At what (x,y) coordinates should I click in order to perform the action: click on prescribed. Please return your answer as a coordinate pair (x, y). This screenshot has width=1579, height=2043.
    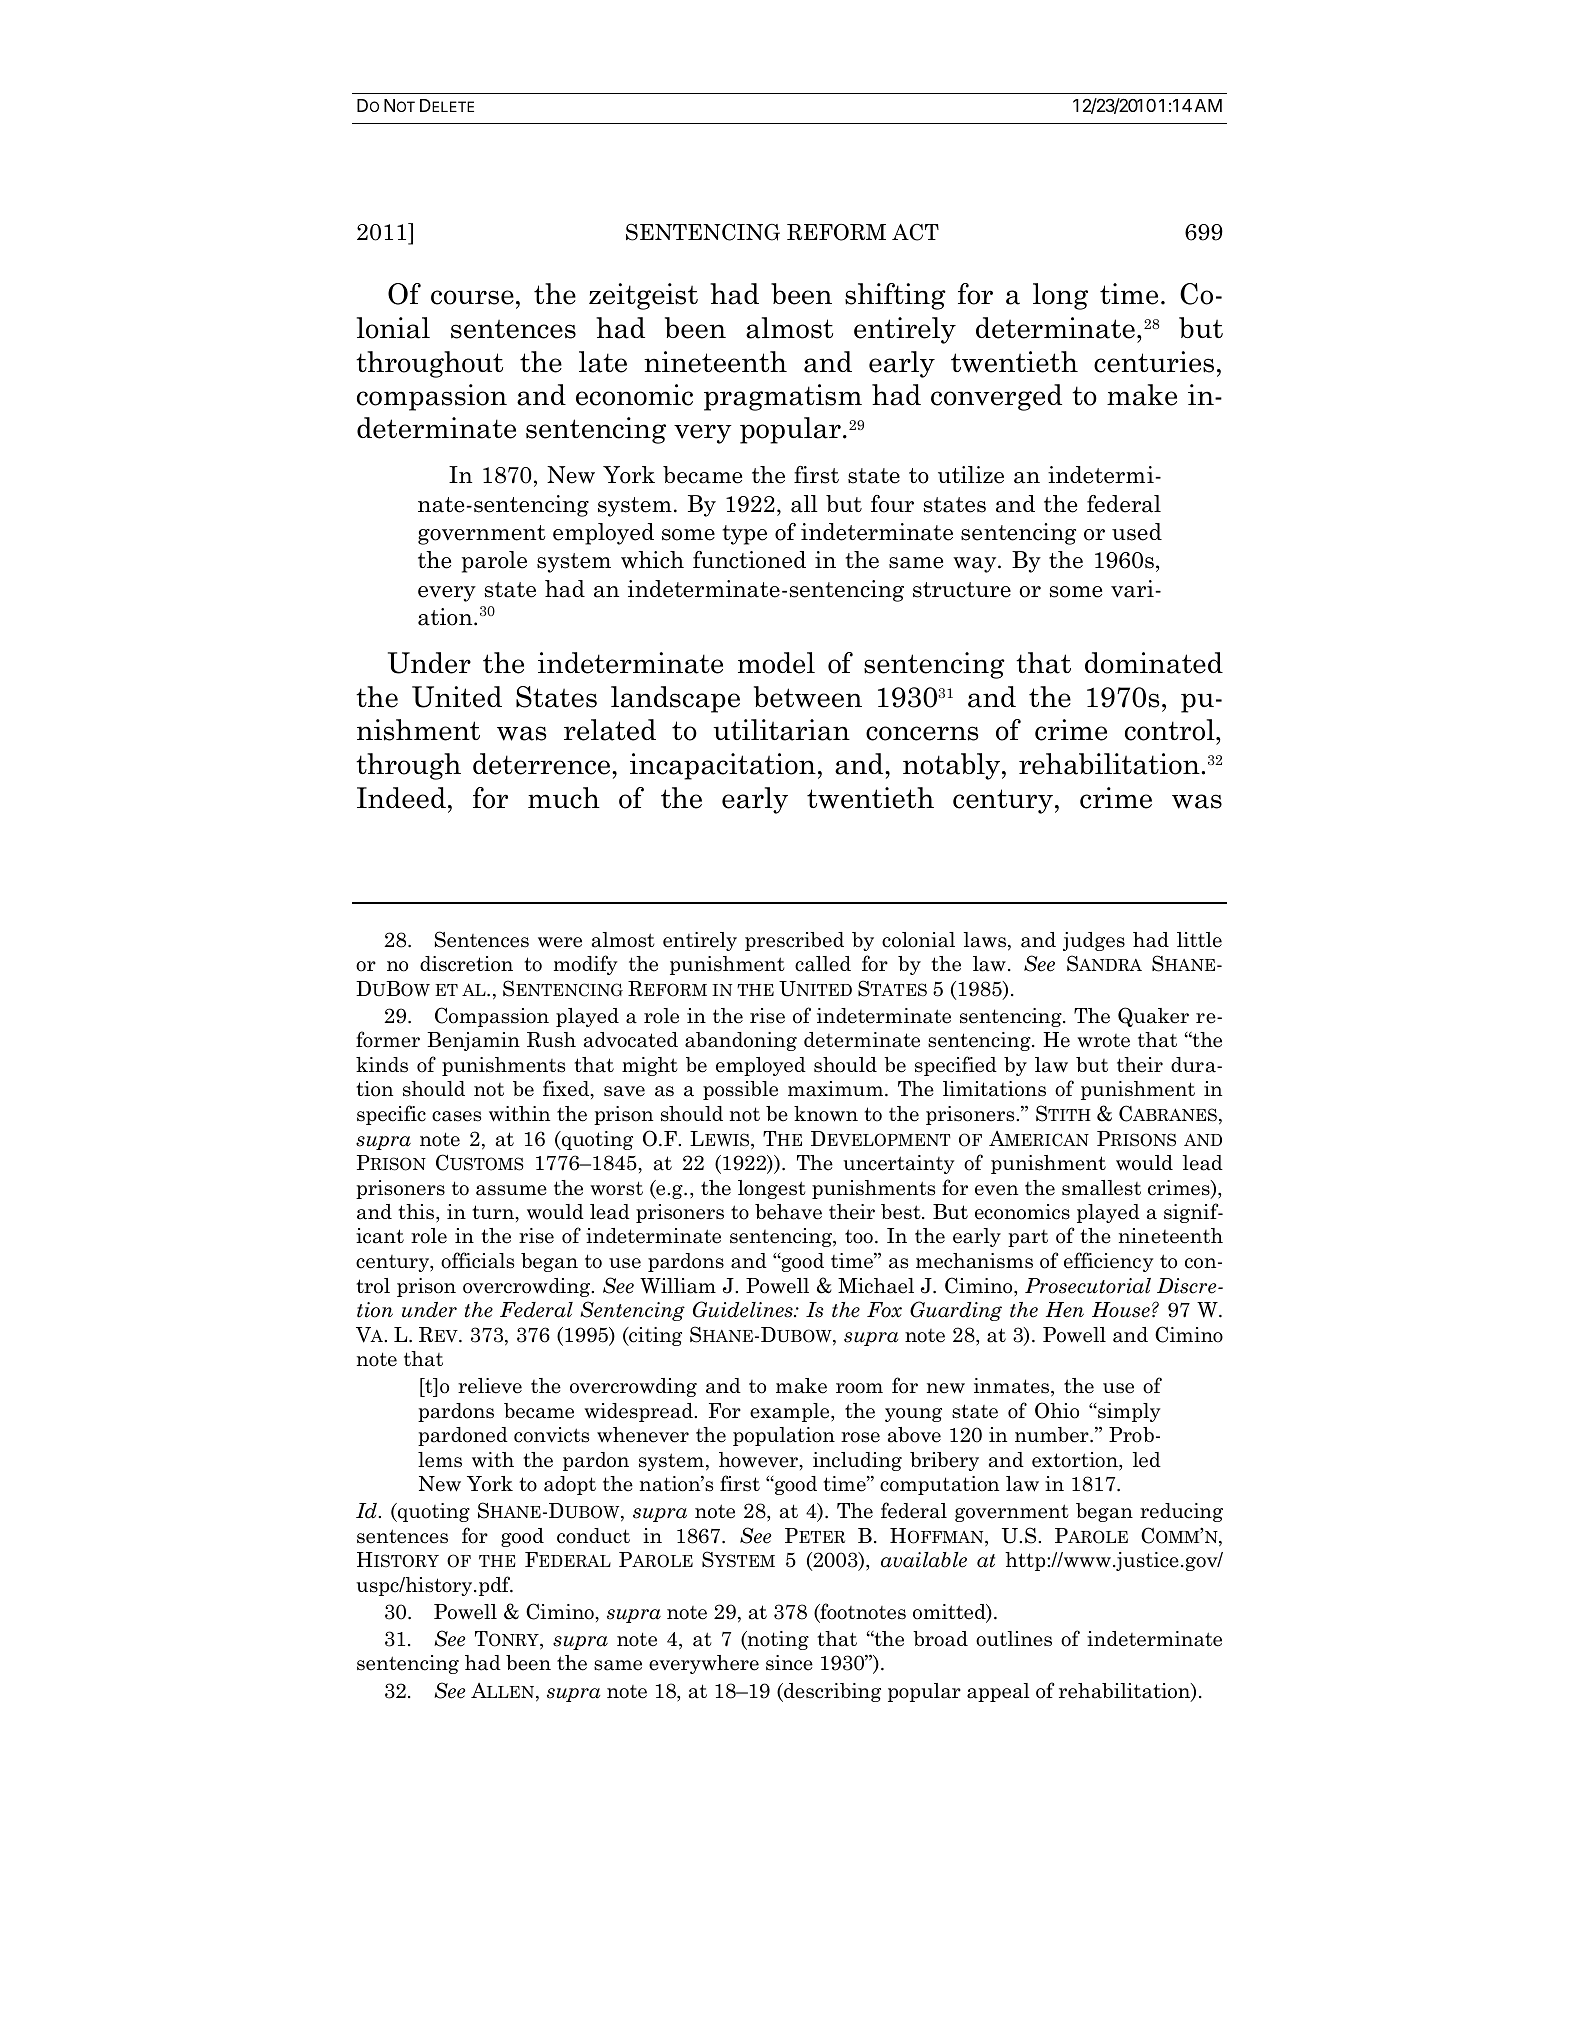
    Looking at the image, I should click on (794, 941).
